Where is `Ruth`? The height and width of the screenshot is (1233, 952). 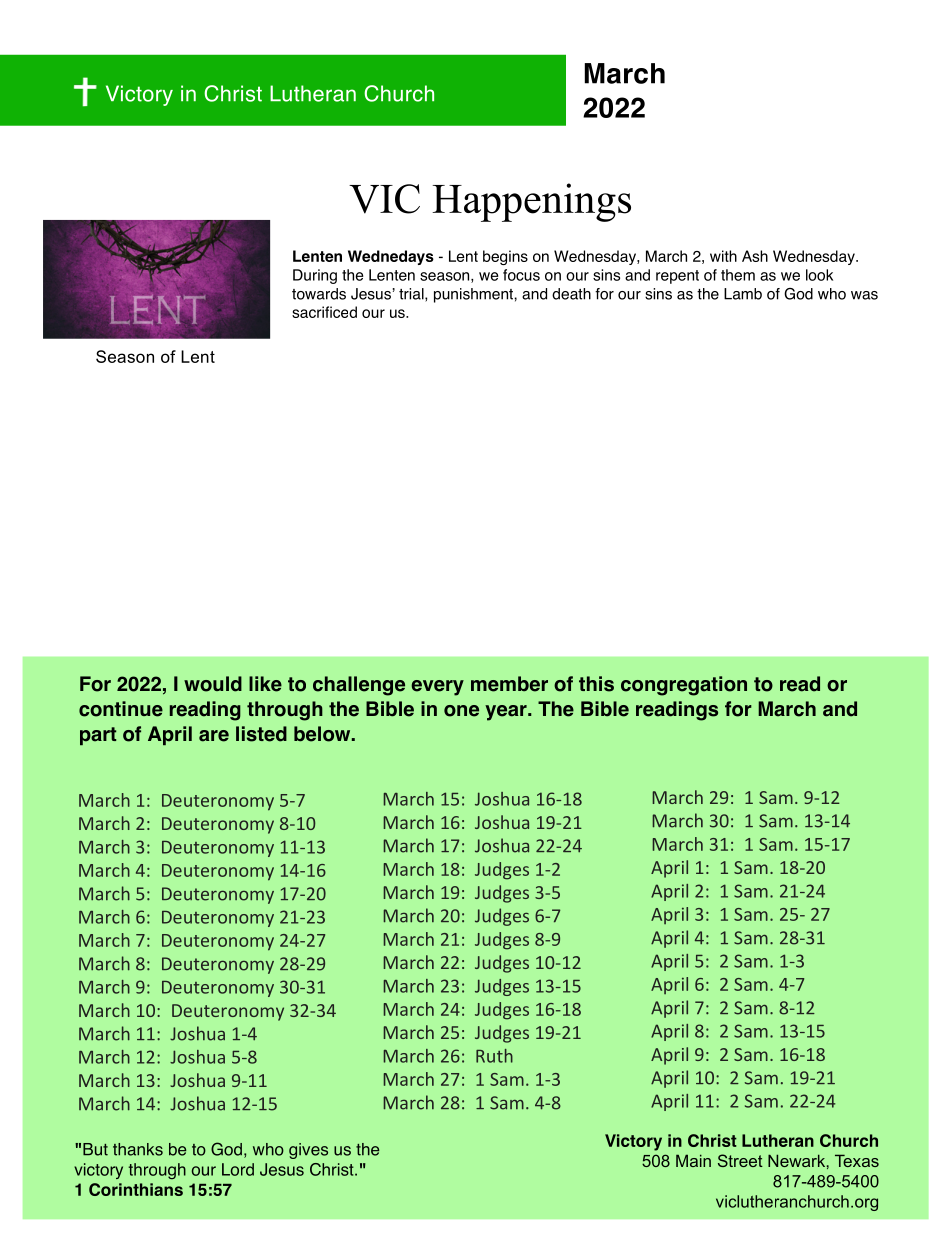 Ruth is located at coordinates (494, 1056).
